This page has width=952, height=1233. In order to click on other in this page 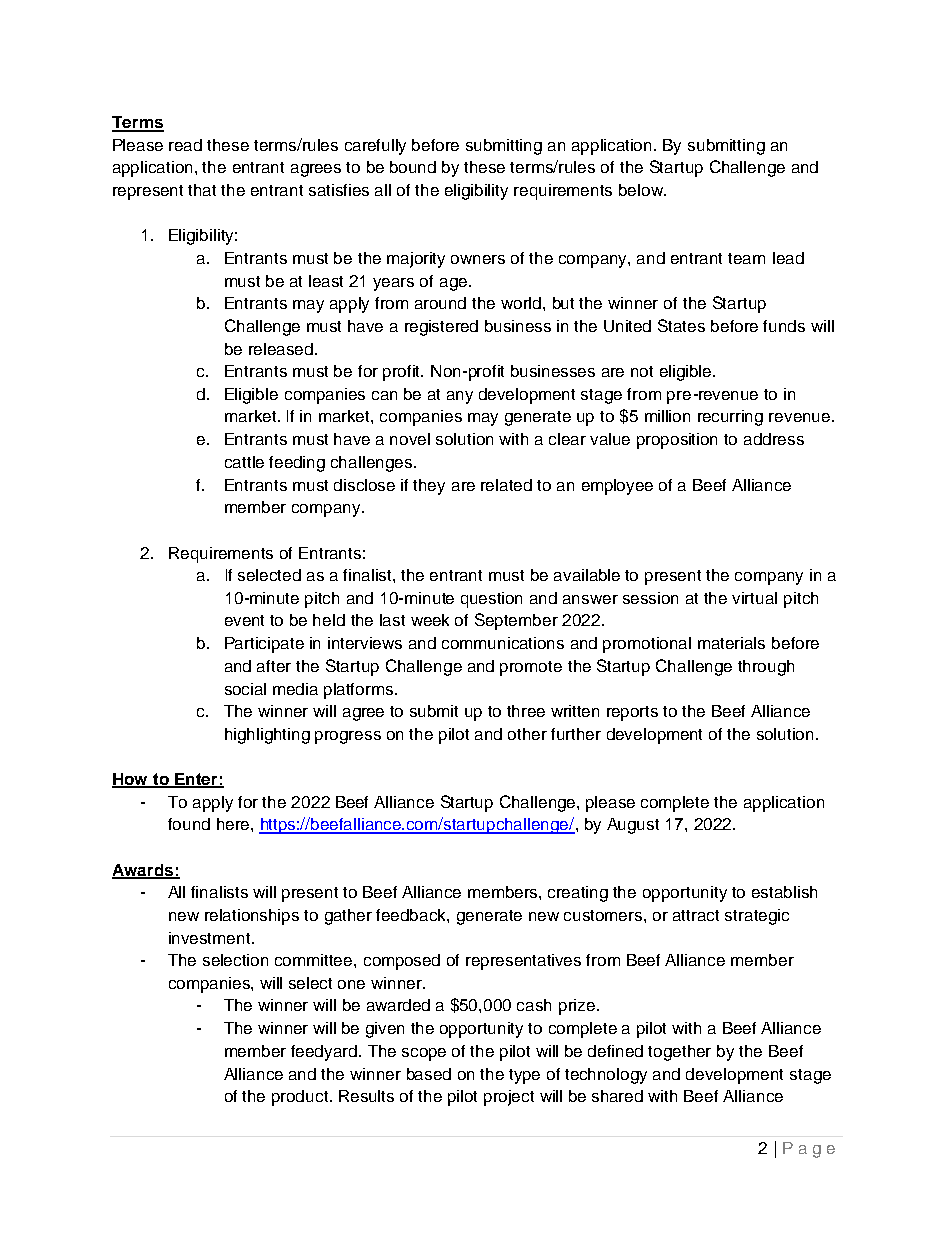, I will do `click(527, 734)`.
